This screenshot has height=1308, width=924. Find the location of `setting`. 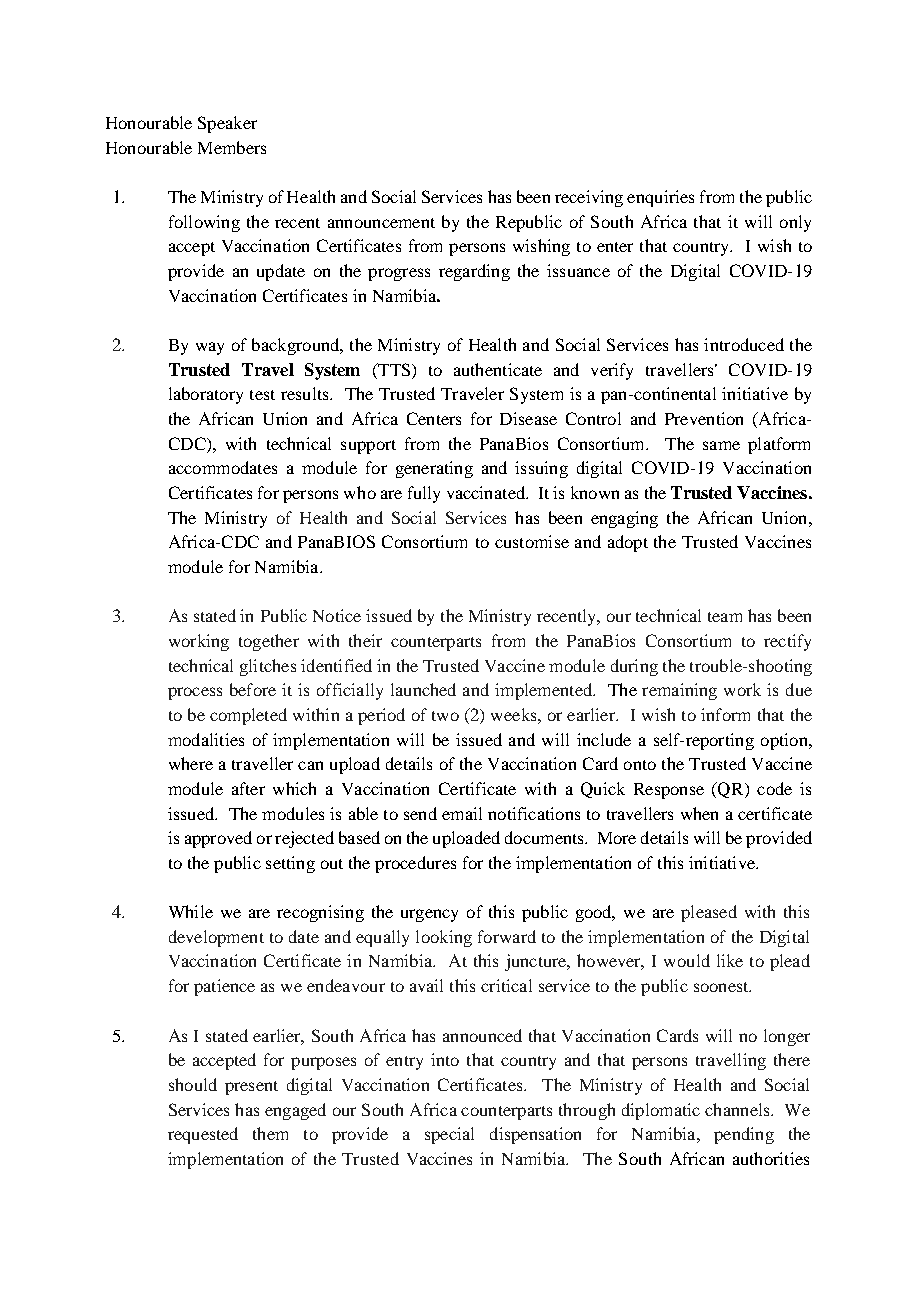

setting is located at coordinates (290, 864).
